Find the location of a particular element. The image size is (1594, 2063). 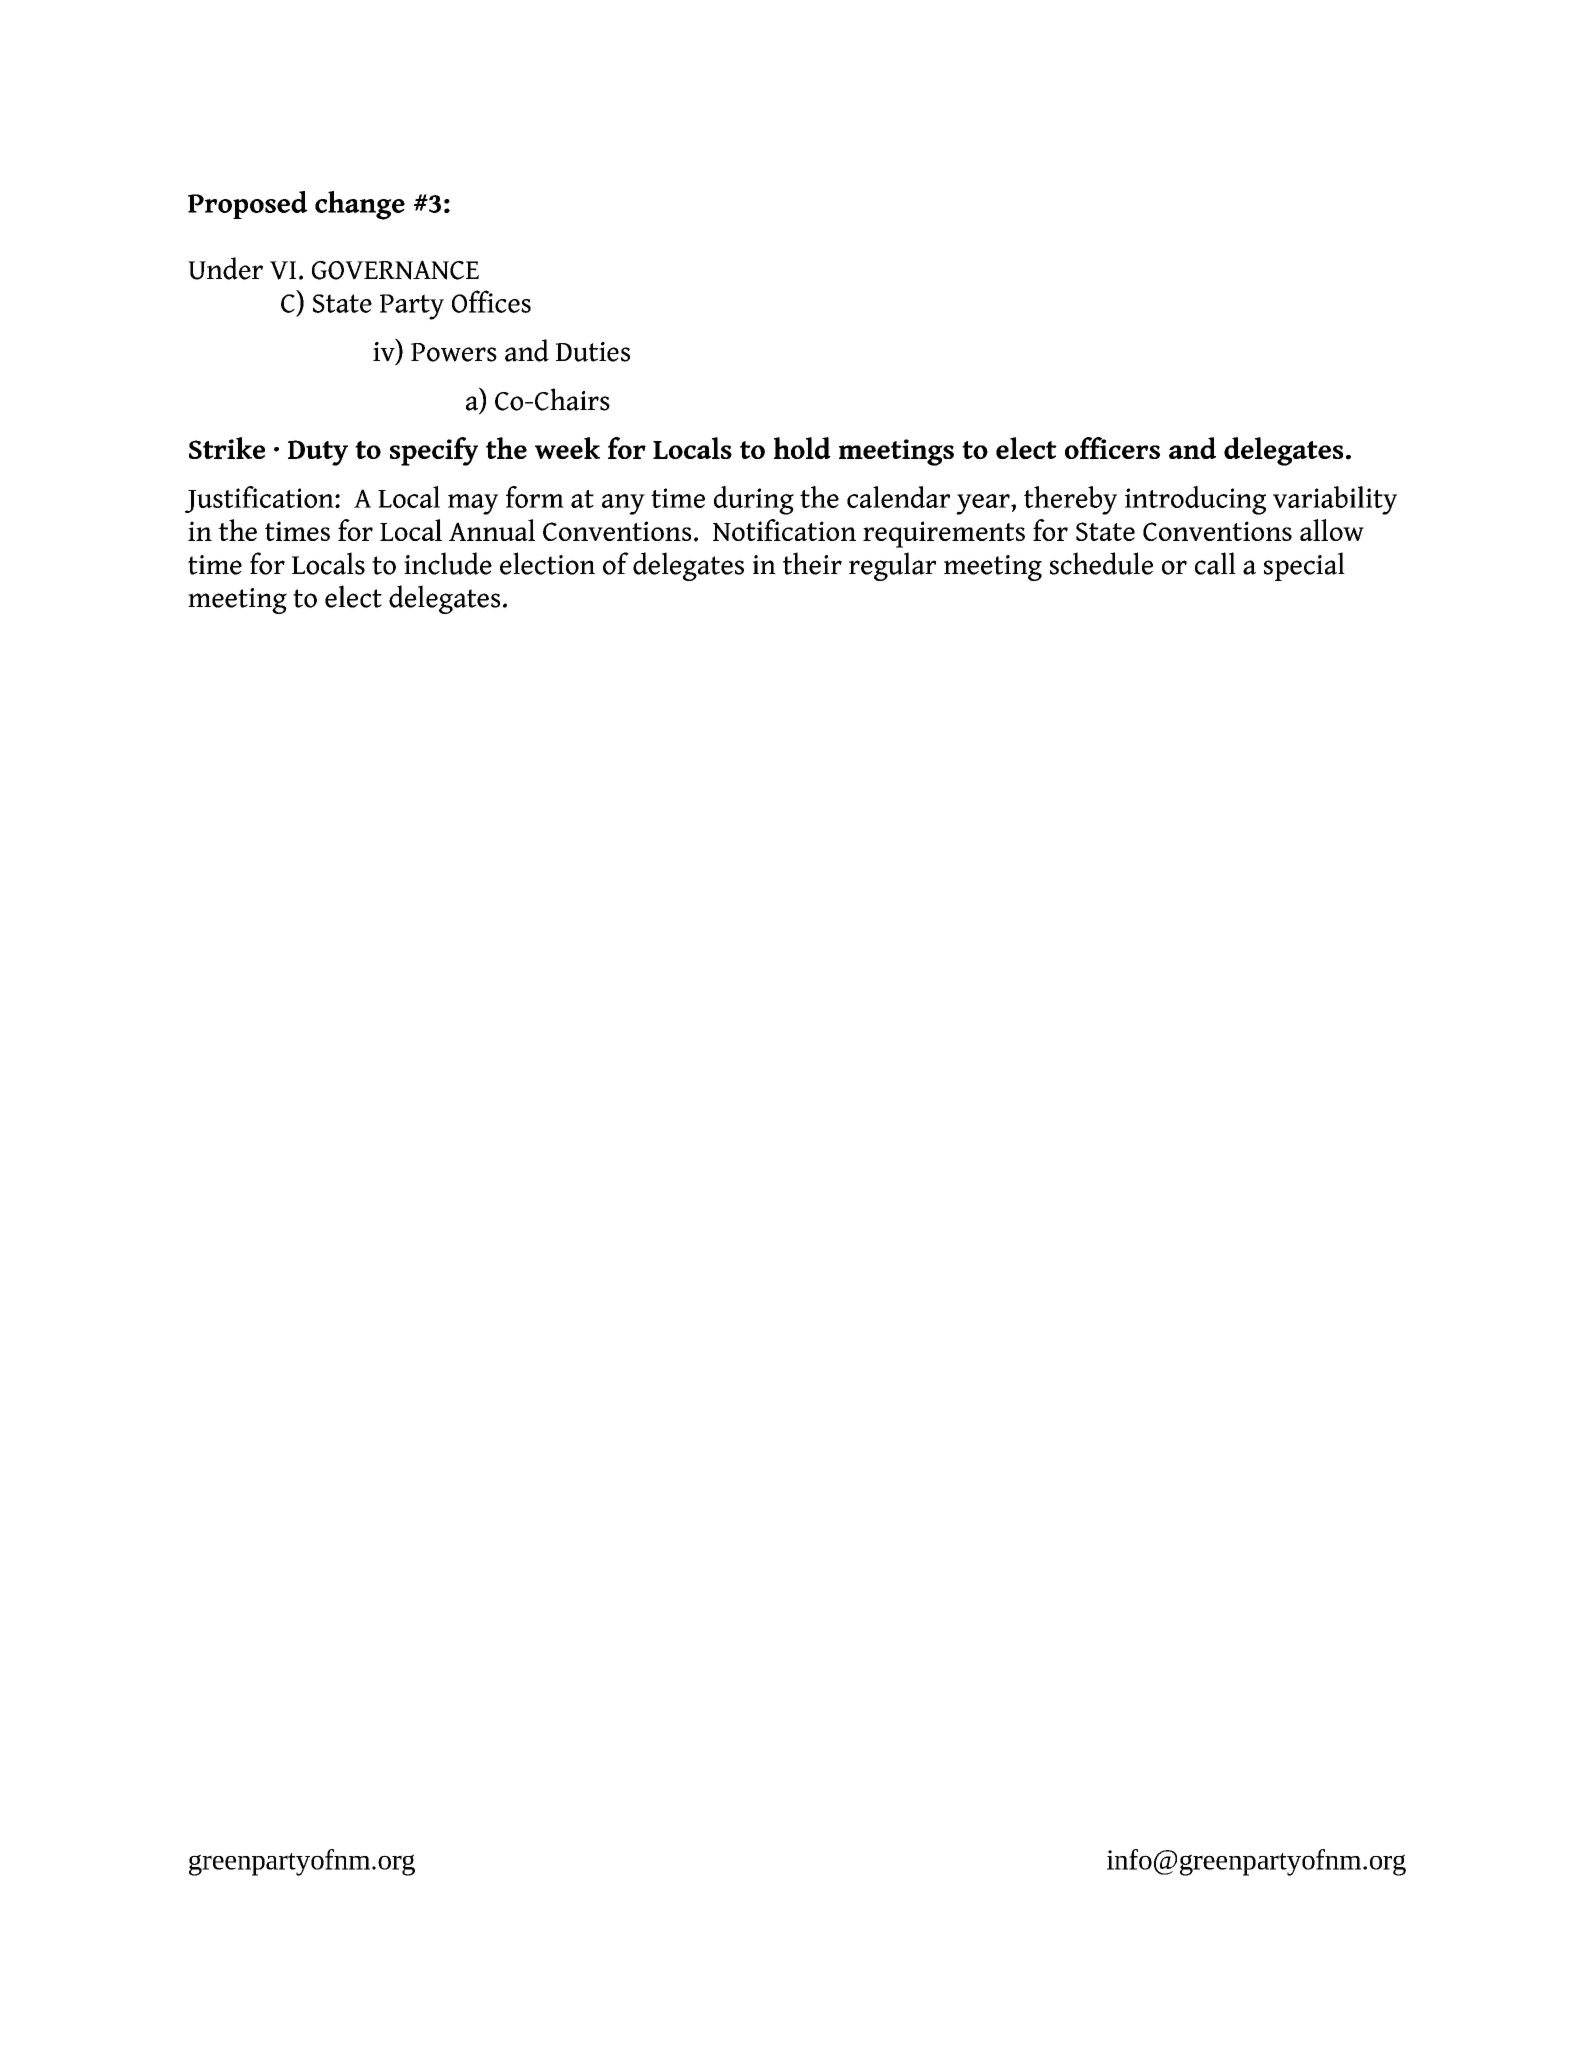

their is located at coordinates (812, 563).
